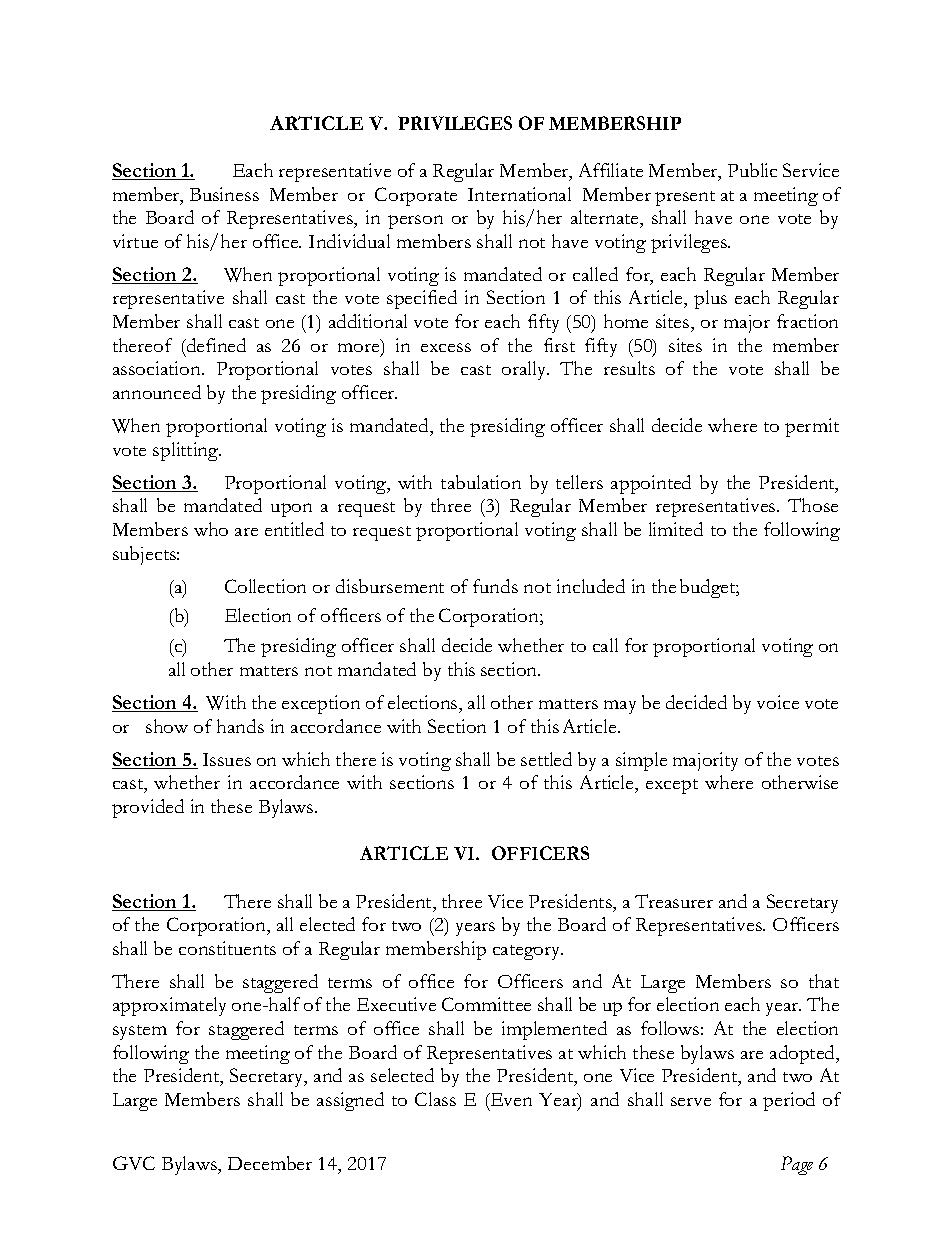  I want to click on Business, so click(224, 194).
